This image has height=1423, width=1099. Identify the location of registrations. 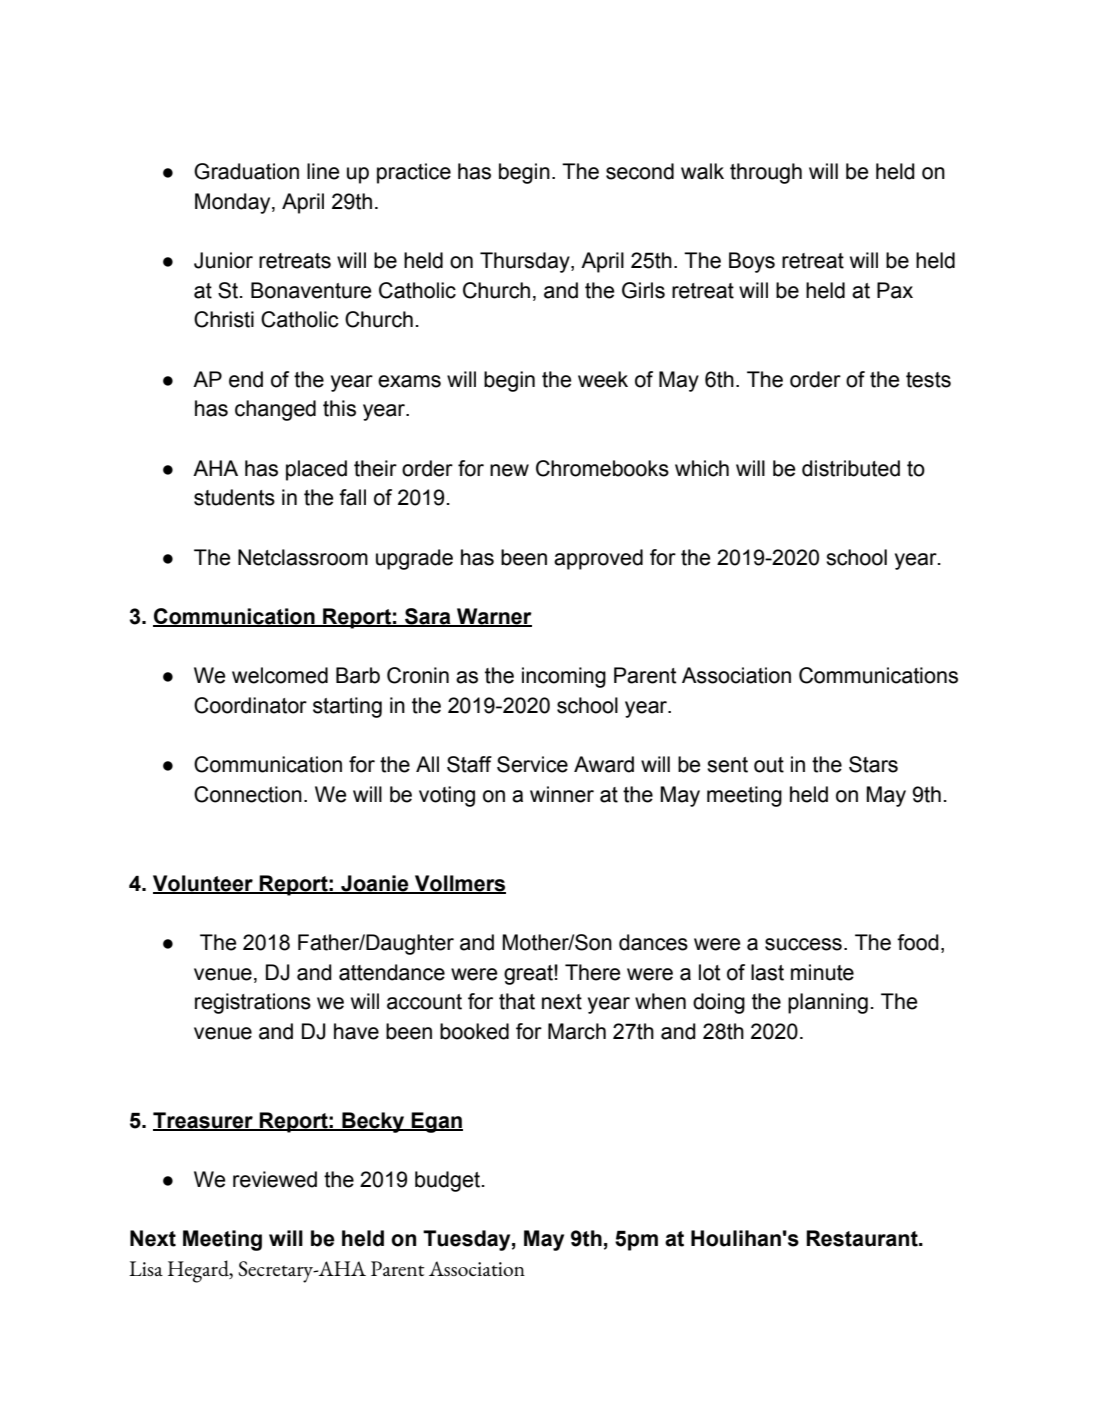
(253, 1003).
